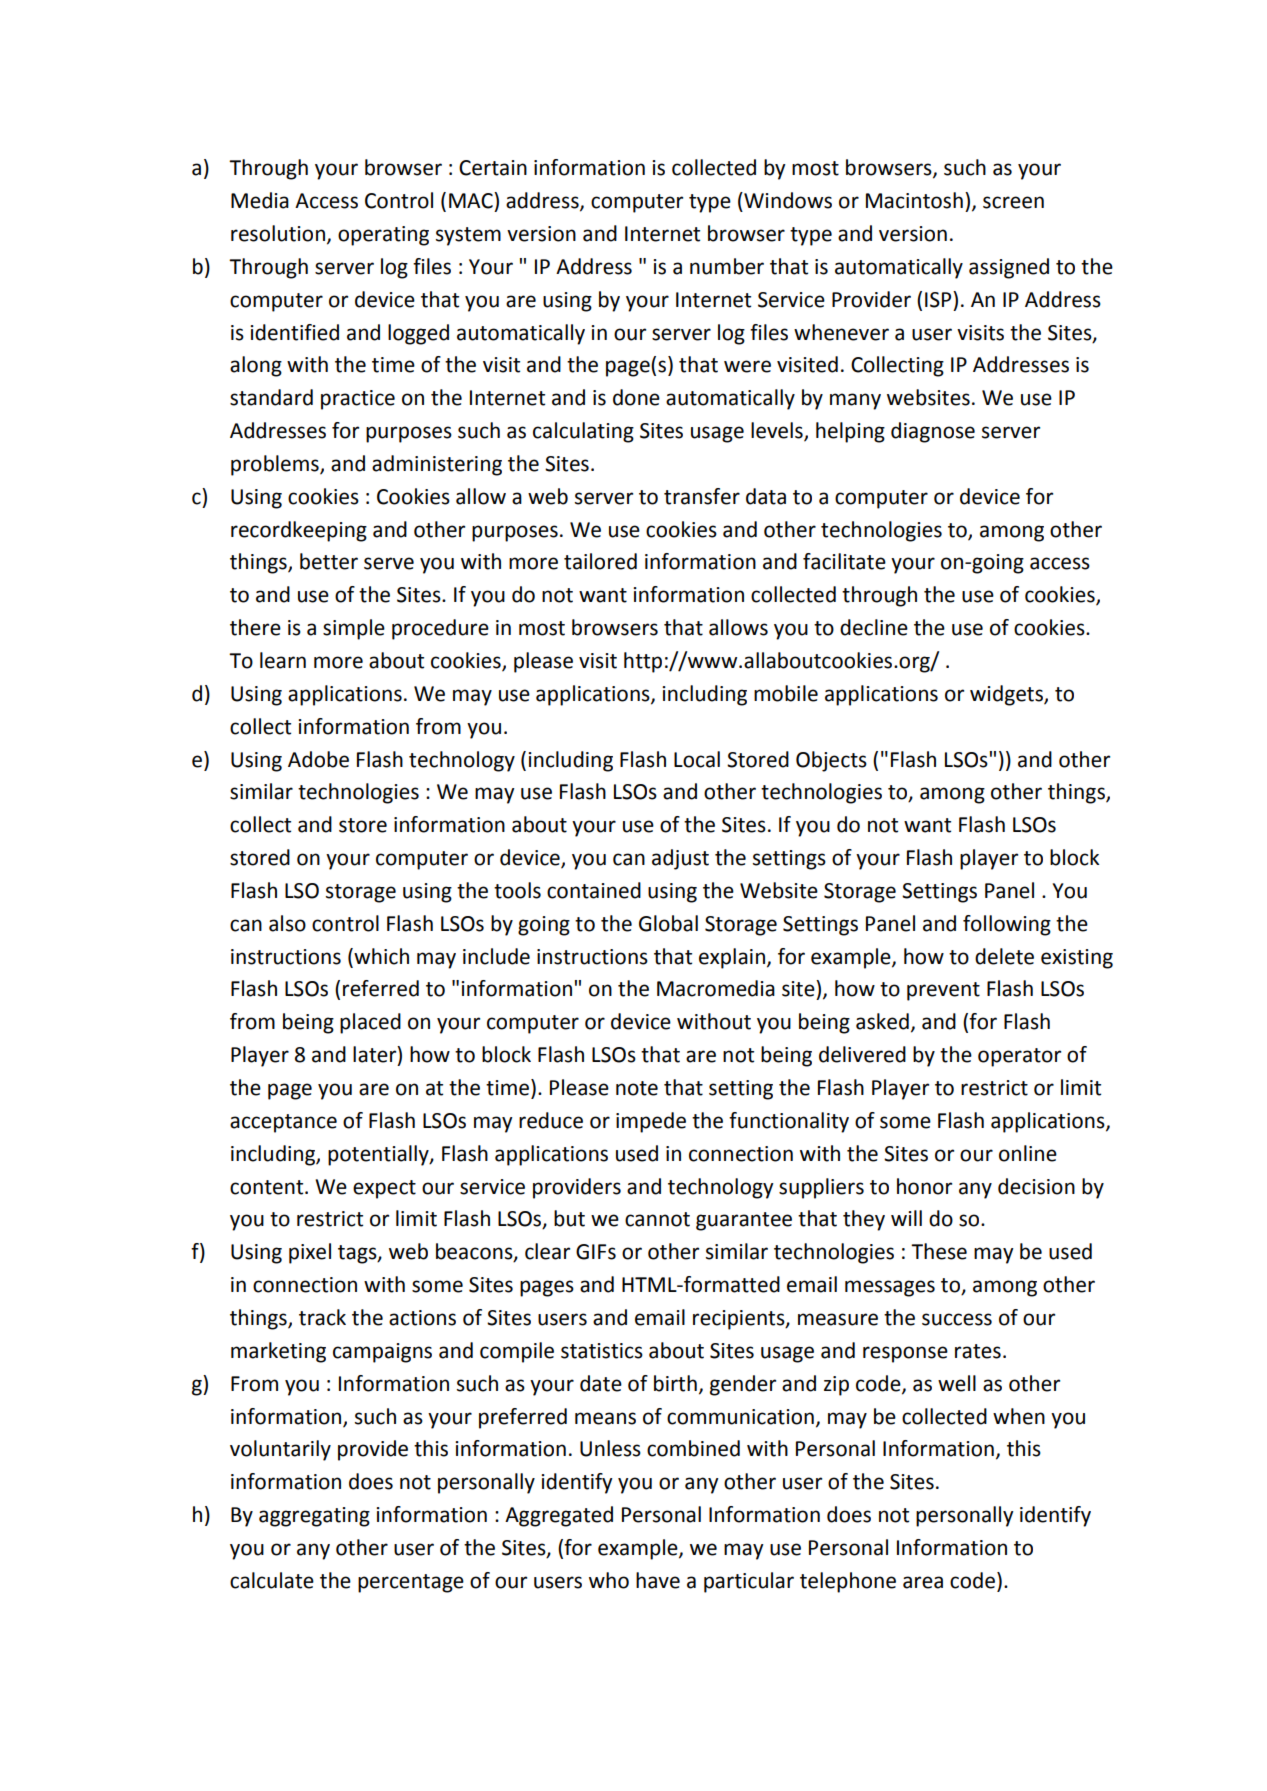 Image resolution: width=1267 pixels, height=1791 pixels. I want to click on aggregating, so click(314, 1517).
